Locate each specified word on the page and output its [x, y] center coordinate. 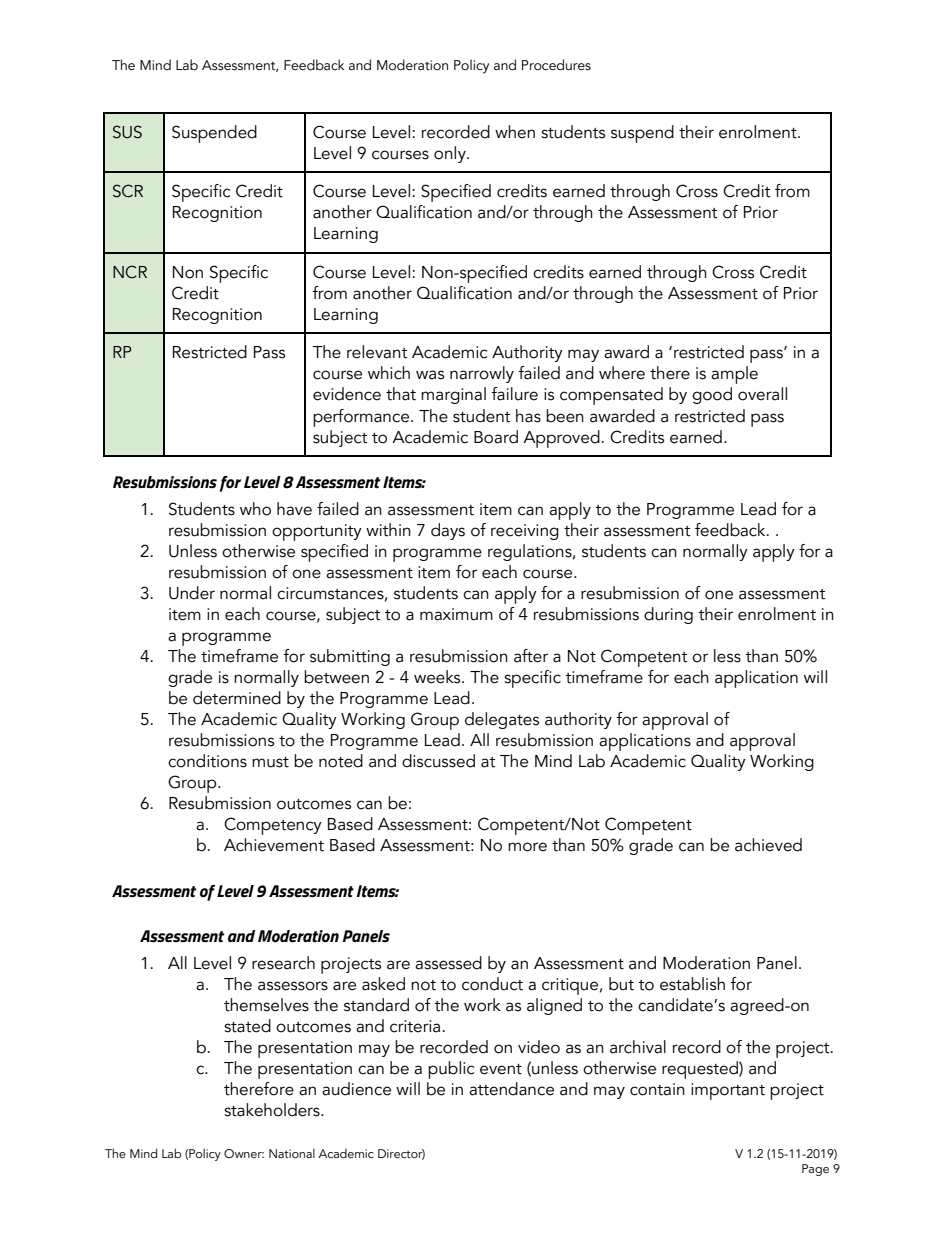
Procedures [556, 65]
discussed [438, 761]
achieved [768, 845]
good [712, 395]
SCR [128, 191]
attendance [511, 1089]
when [515, 132]
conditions [207, 761]
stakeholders [273, 1110]
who [255, 509]
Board [496, 437]
